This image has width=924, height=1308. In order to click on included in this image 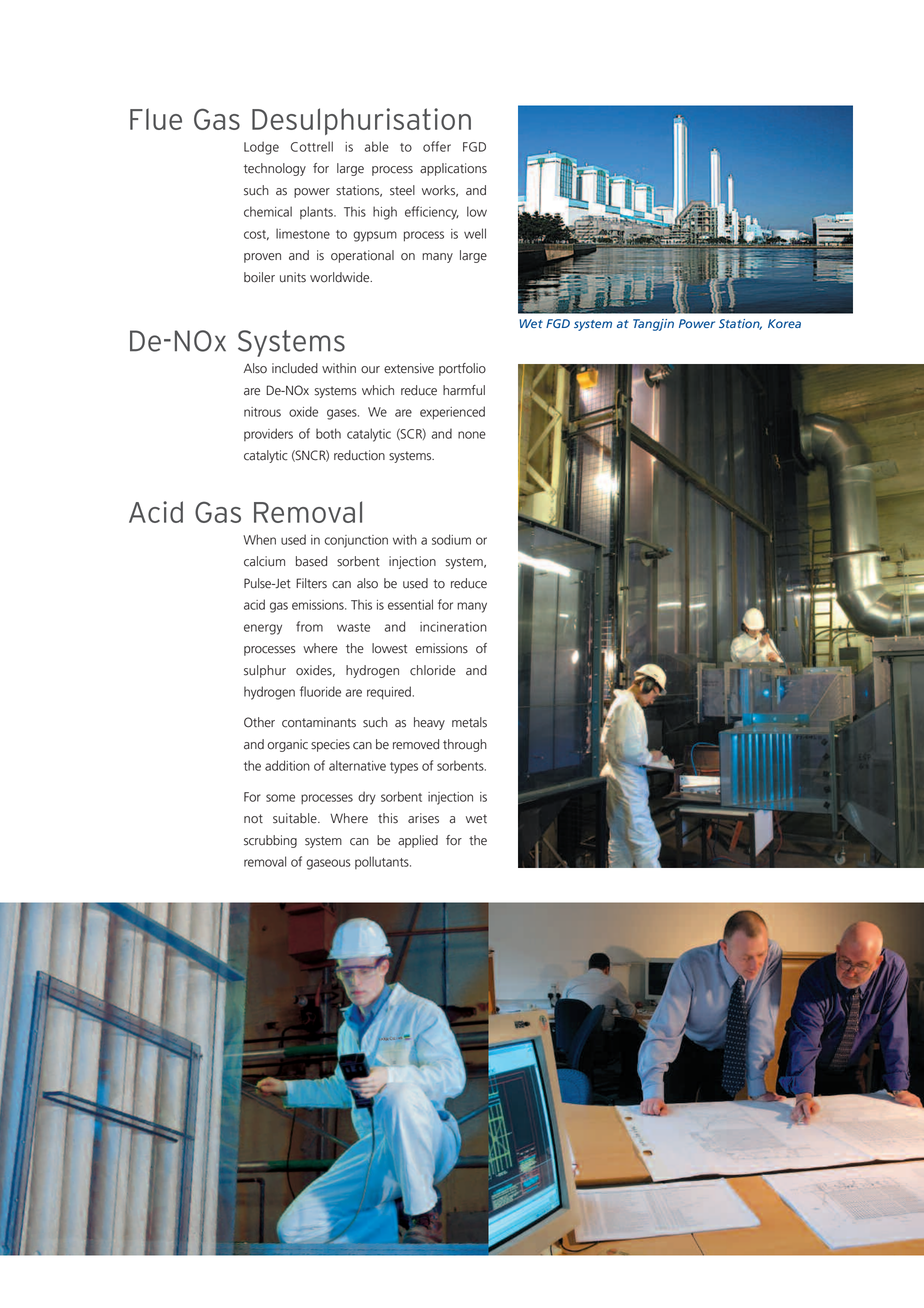, I will do `click(295, 368)`.
